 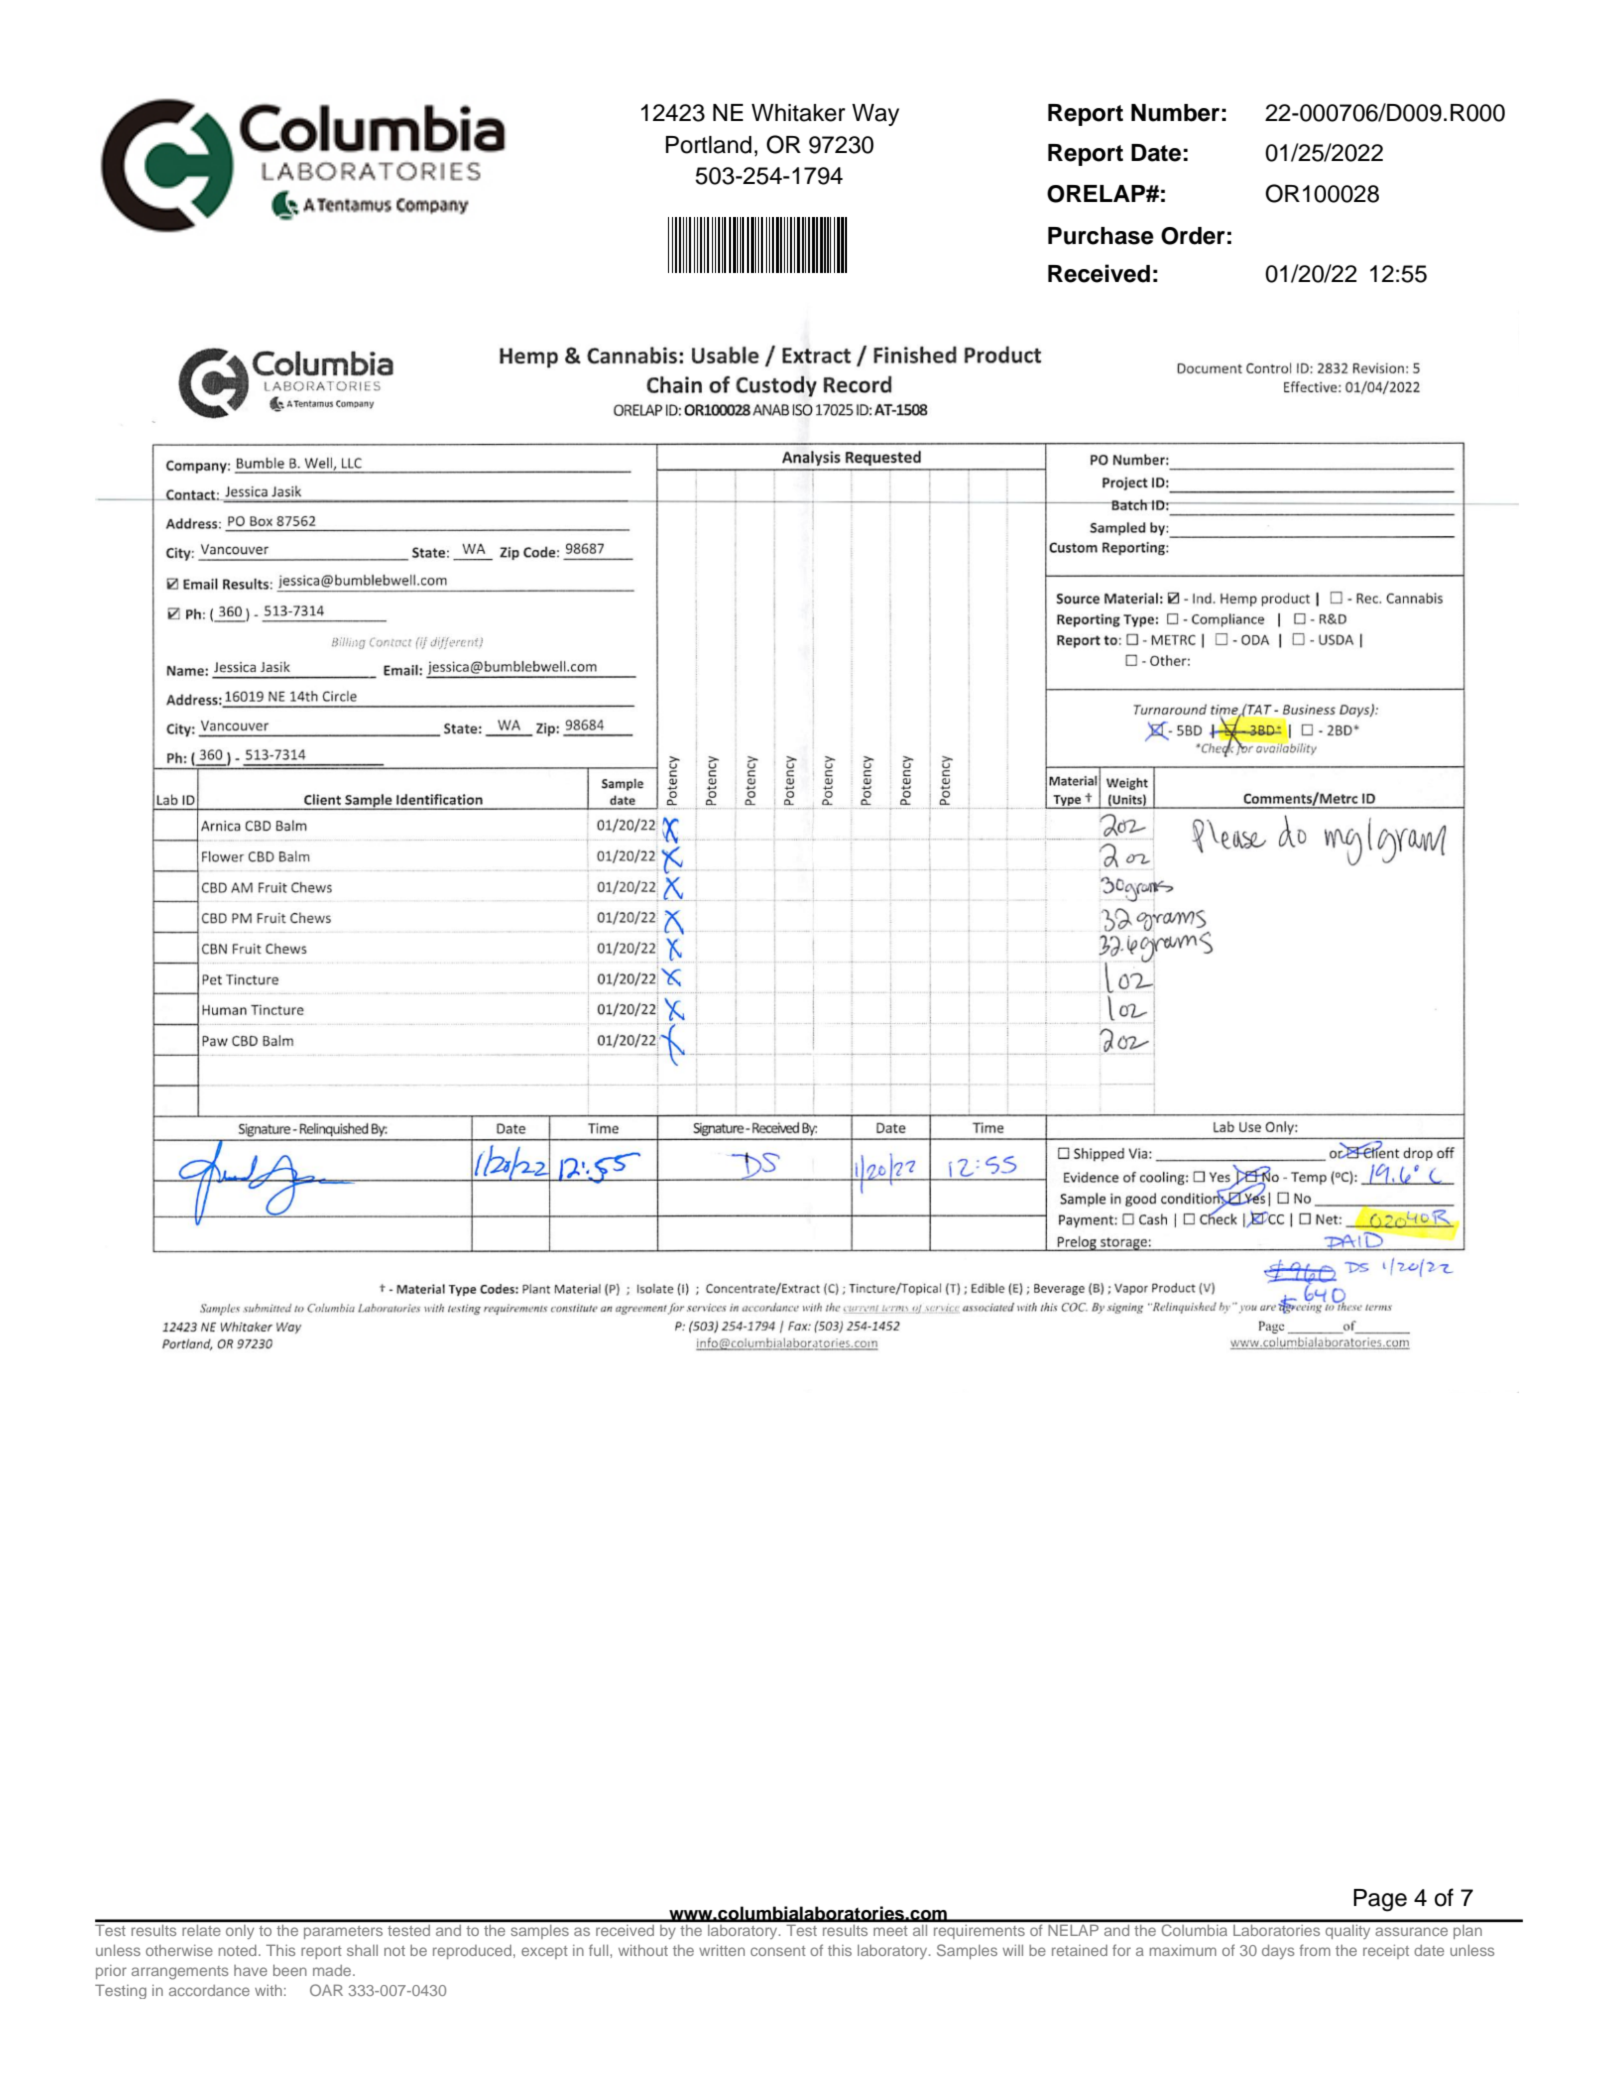 What do you see at coordinates (798, 113) in the screenshot?
I see `Whitaker` at bounding box center [798, 113].
